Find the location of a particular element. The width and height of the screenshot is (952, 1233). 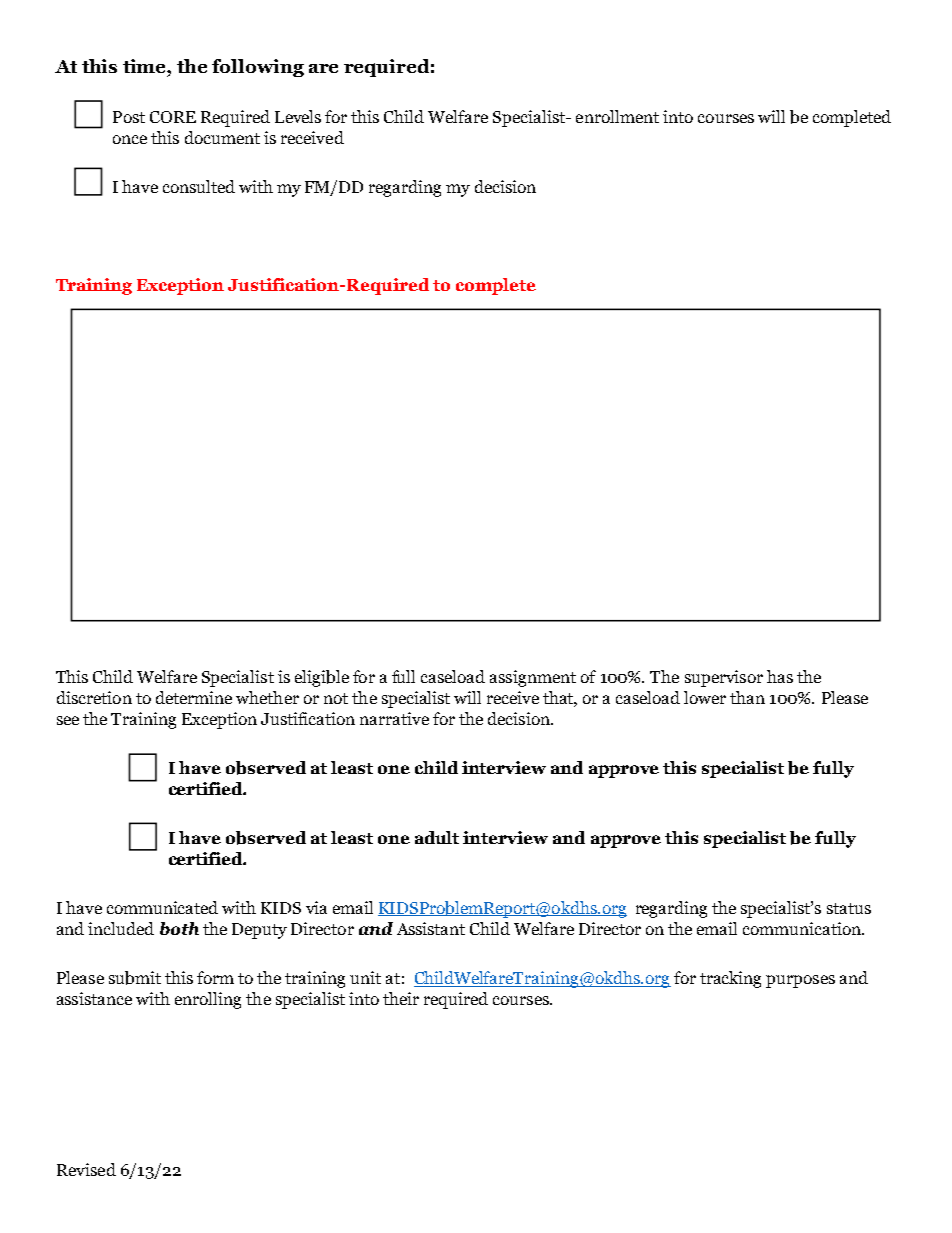

Revised is located at coordinates (86, 1169).
